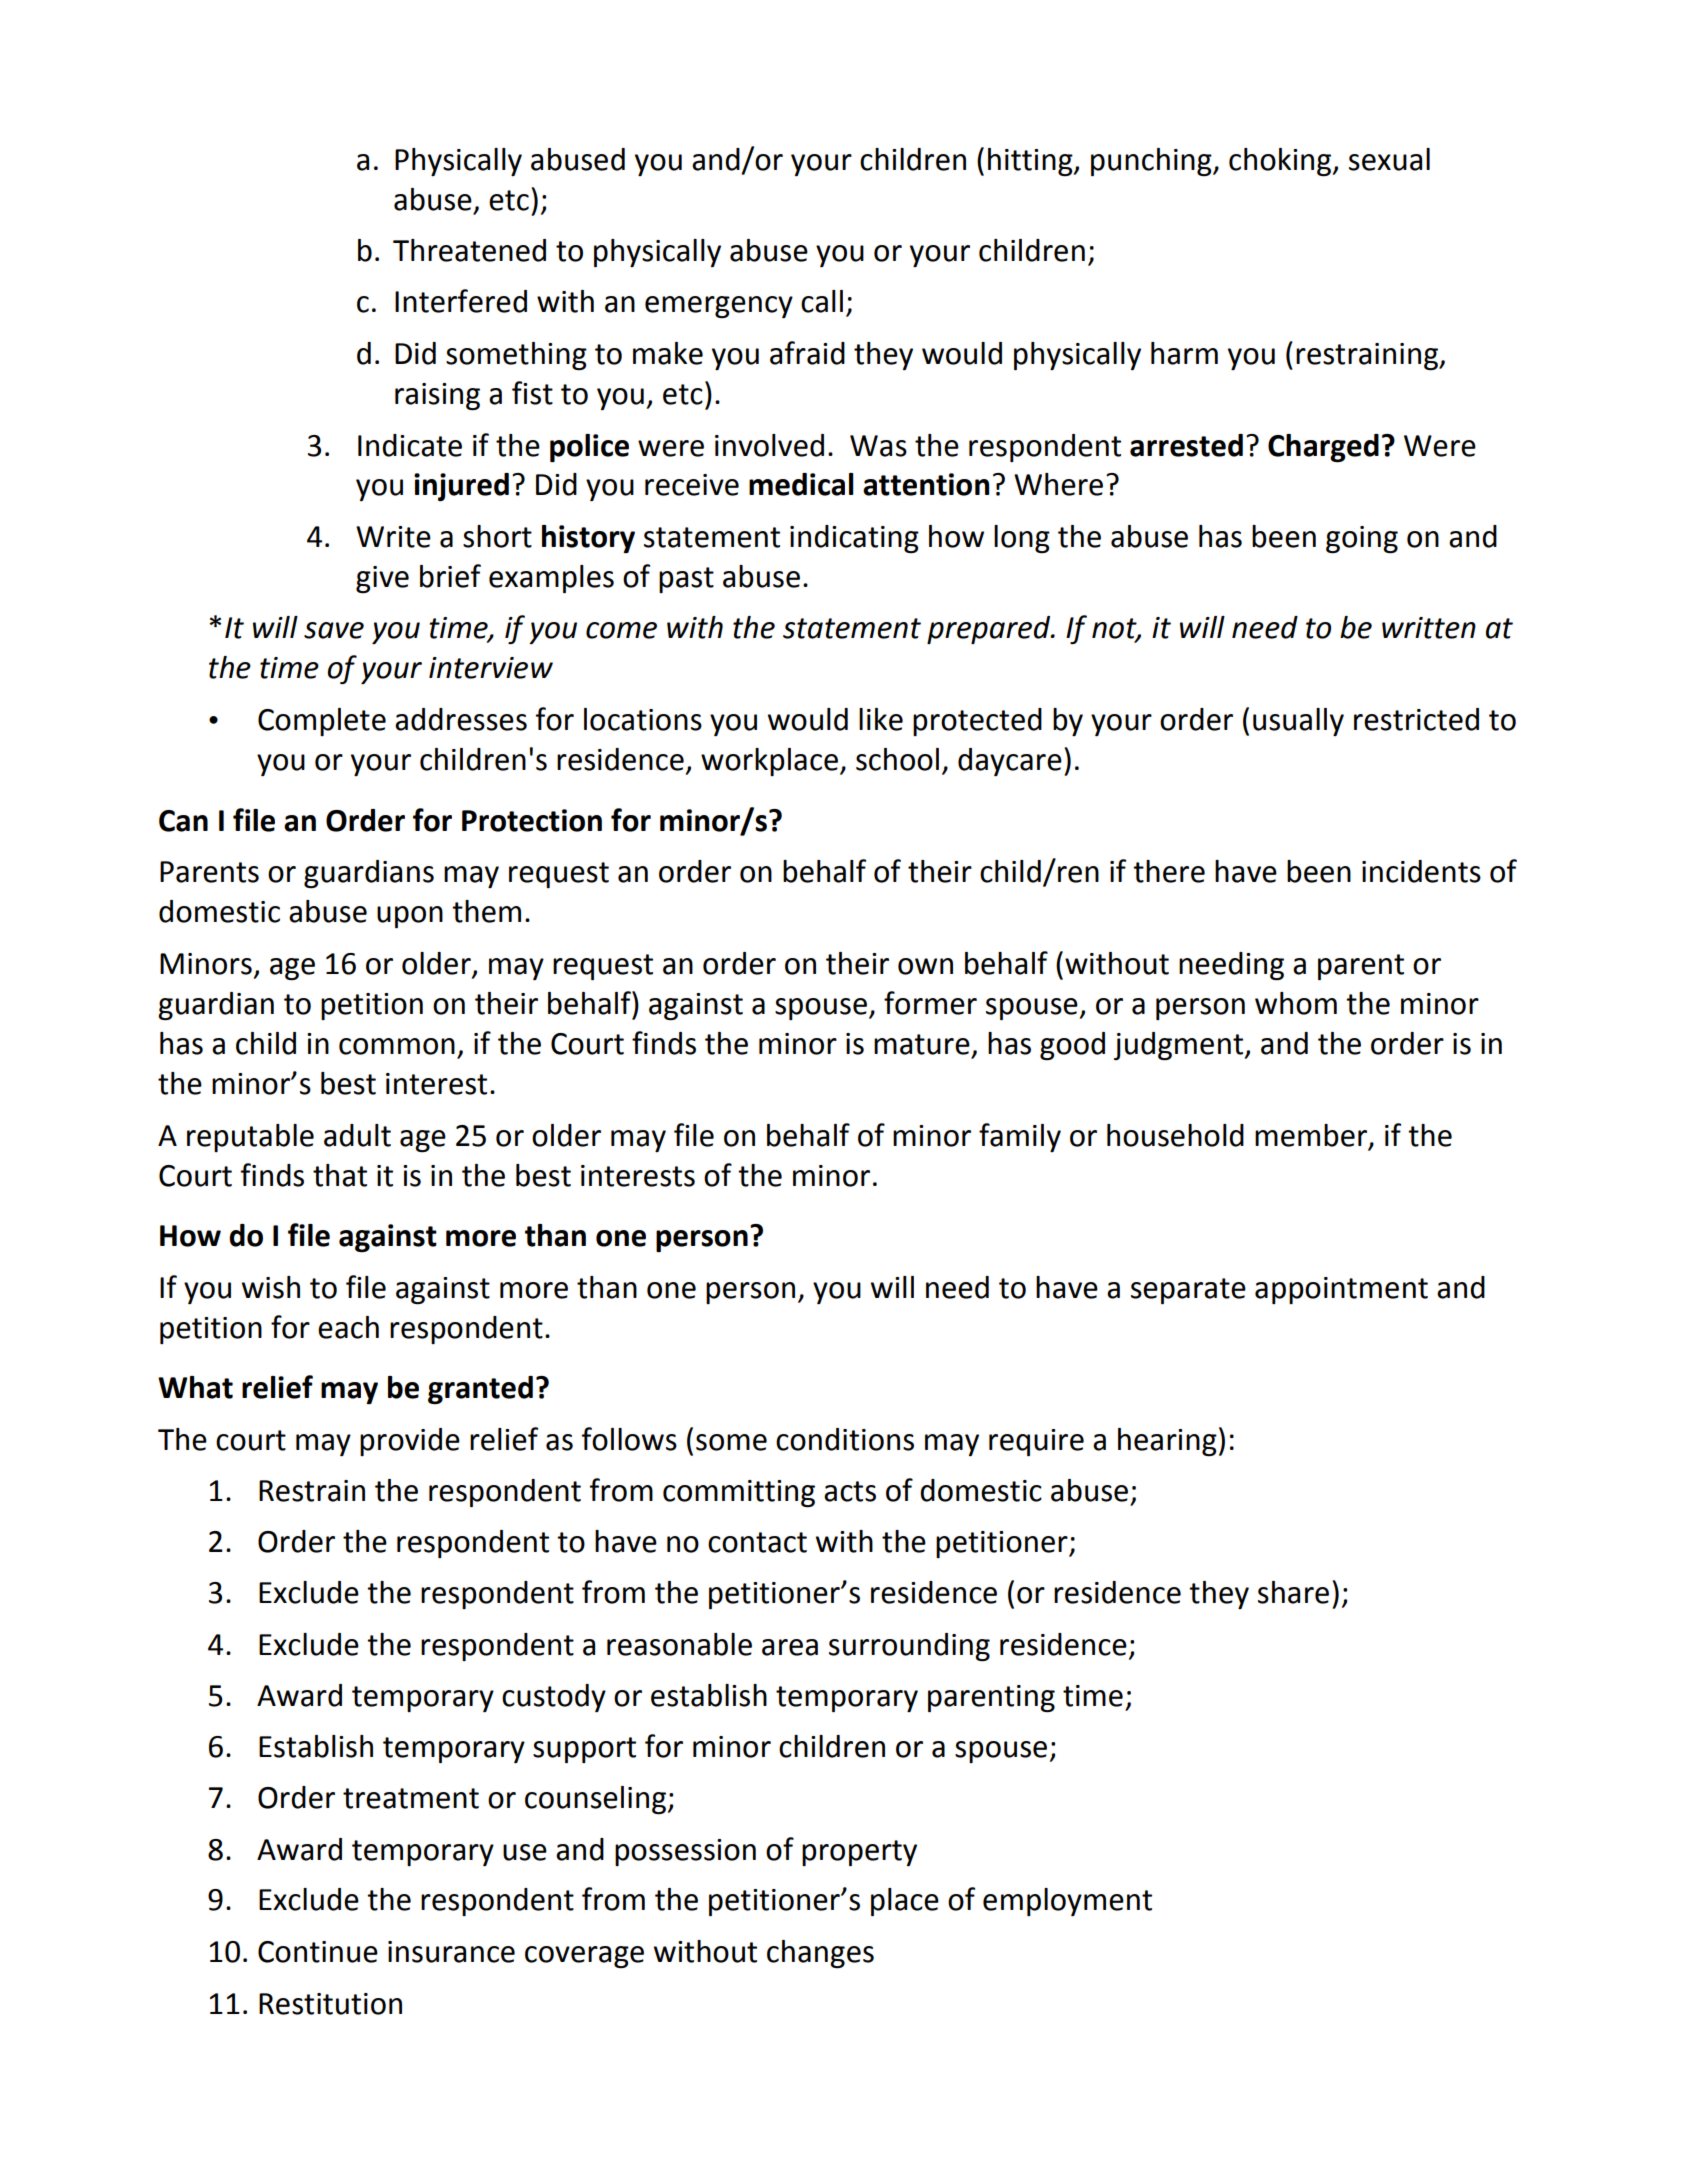  Describe the element at coordinates (318, 1952) in the document. I see `Continue` at that location.
